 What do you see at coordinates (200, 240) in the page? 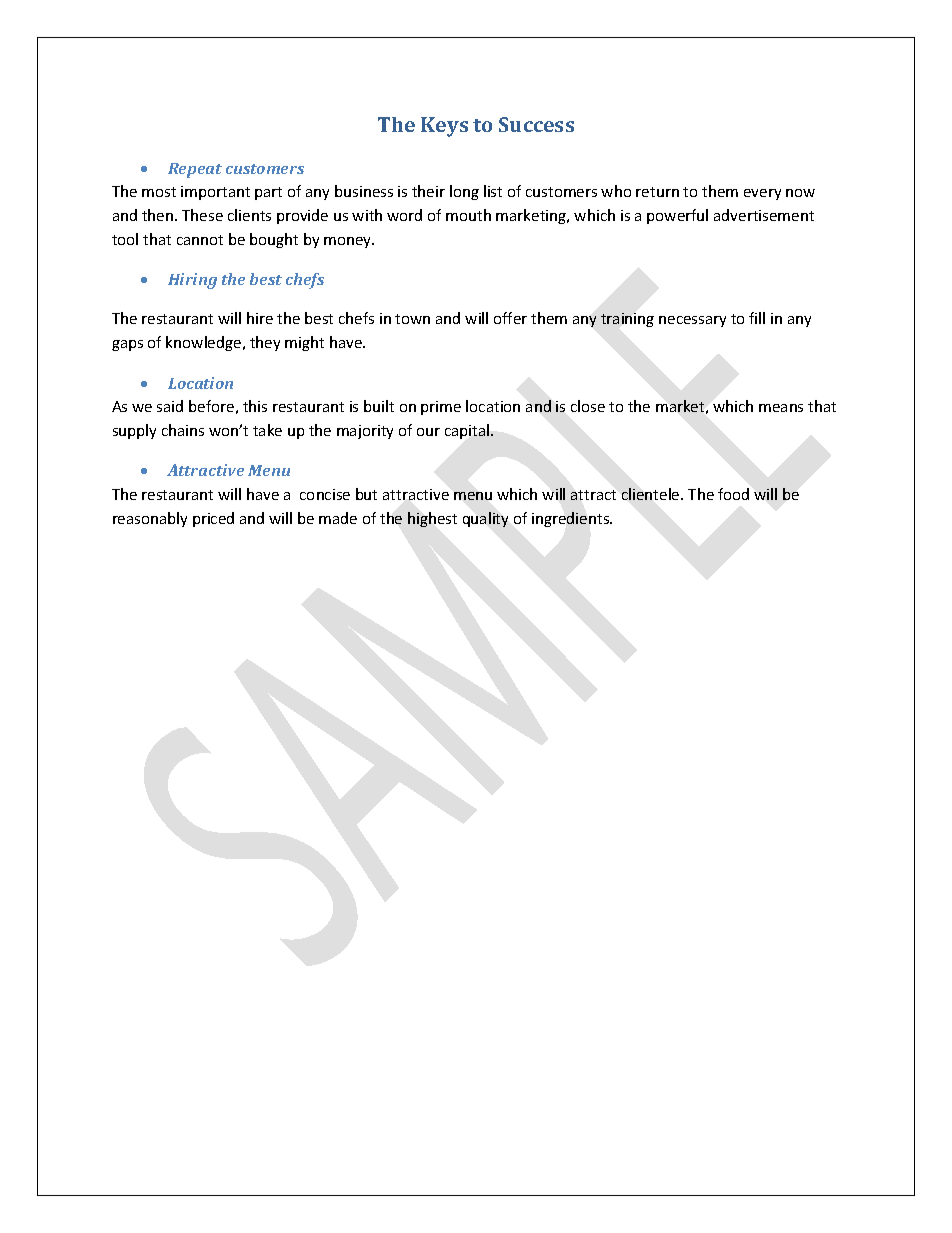
I see `cannot` at bounding box center [200, 240].
